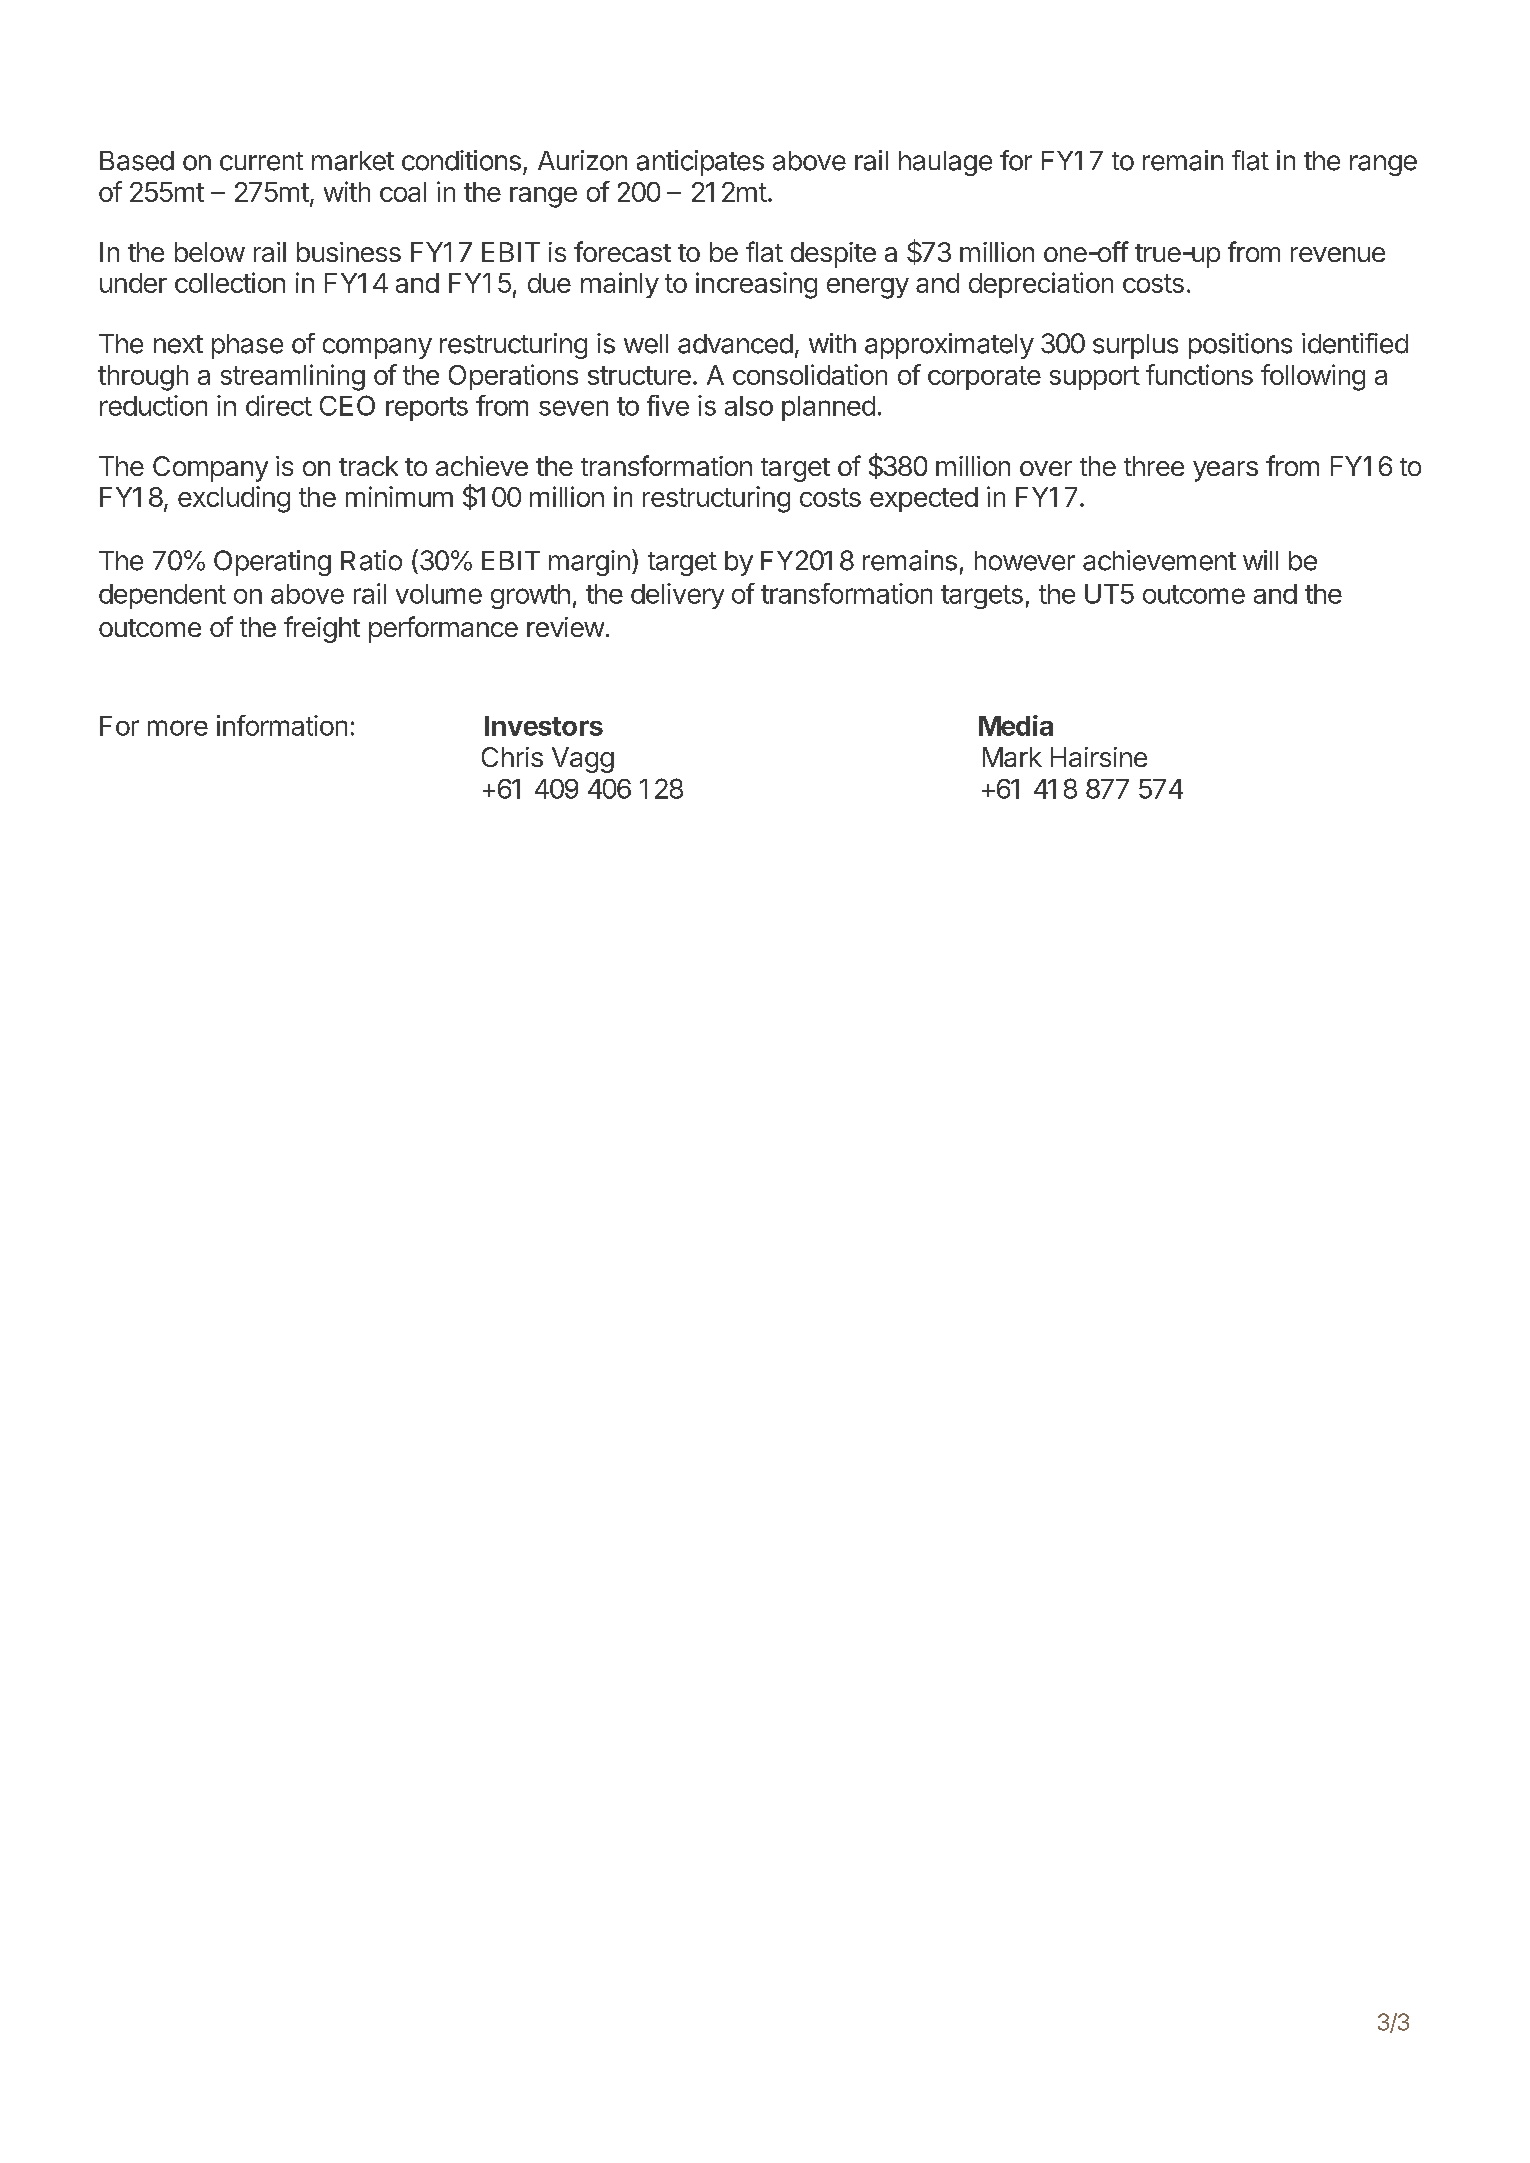 The height and width of the page is (2163, 1530). Describe the element at coordinates (272, 563) in the page. I see `Operating` at that location.
